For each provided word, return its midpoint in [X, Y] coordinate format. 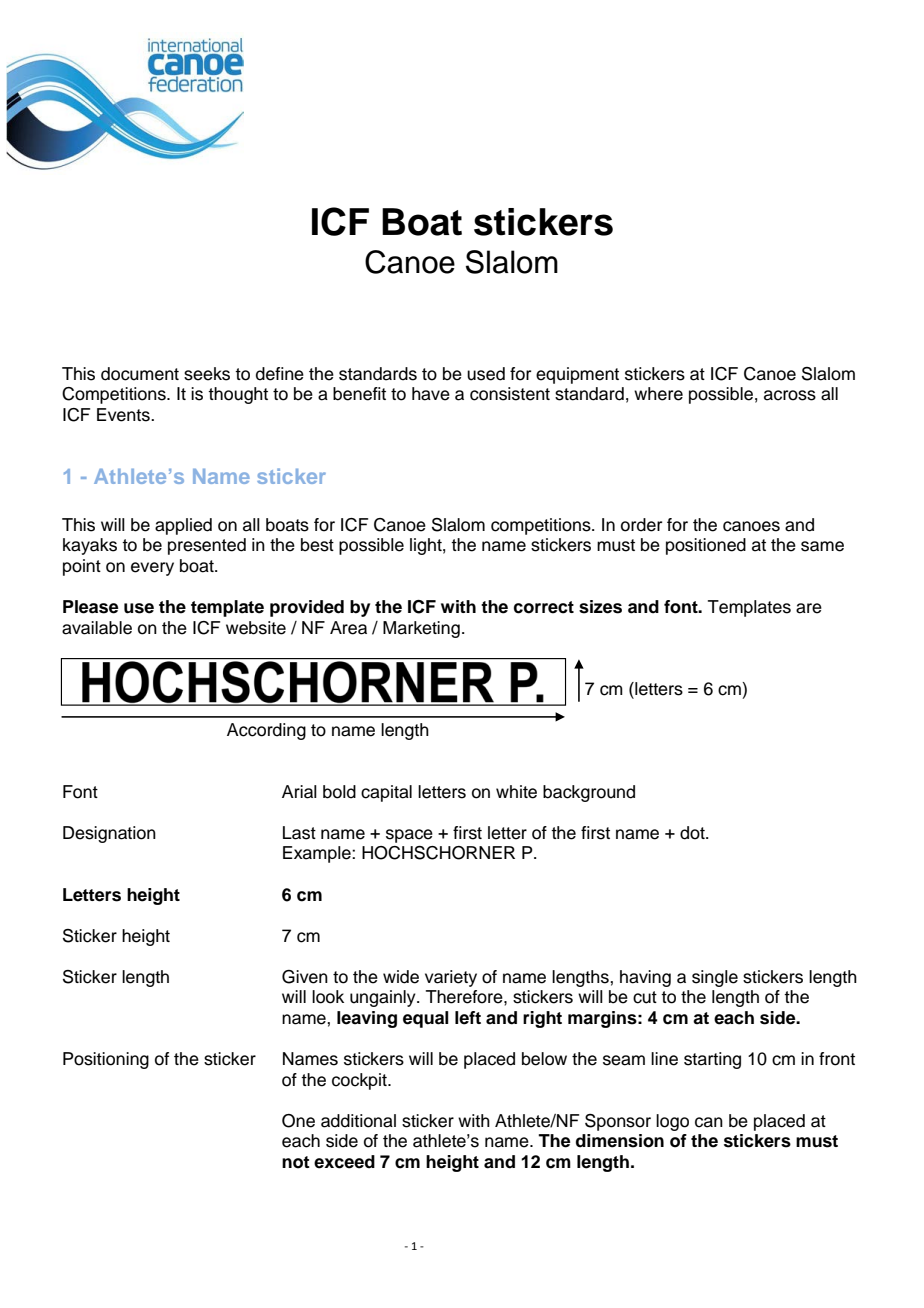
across [790, 395]
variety [451, 978]
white [516, 792]
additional [358, 1121]
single [715, 978]
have [431, 394]
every [152, 569]
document [140, 374]
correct [544, 607]
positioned [706, 546]
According [266, 731]
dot [693, 833]
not [296, 1162]
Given [305, 977]
